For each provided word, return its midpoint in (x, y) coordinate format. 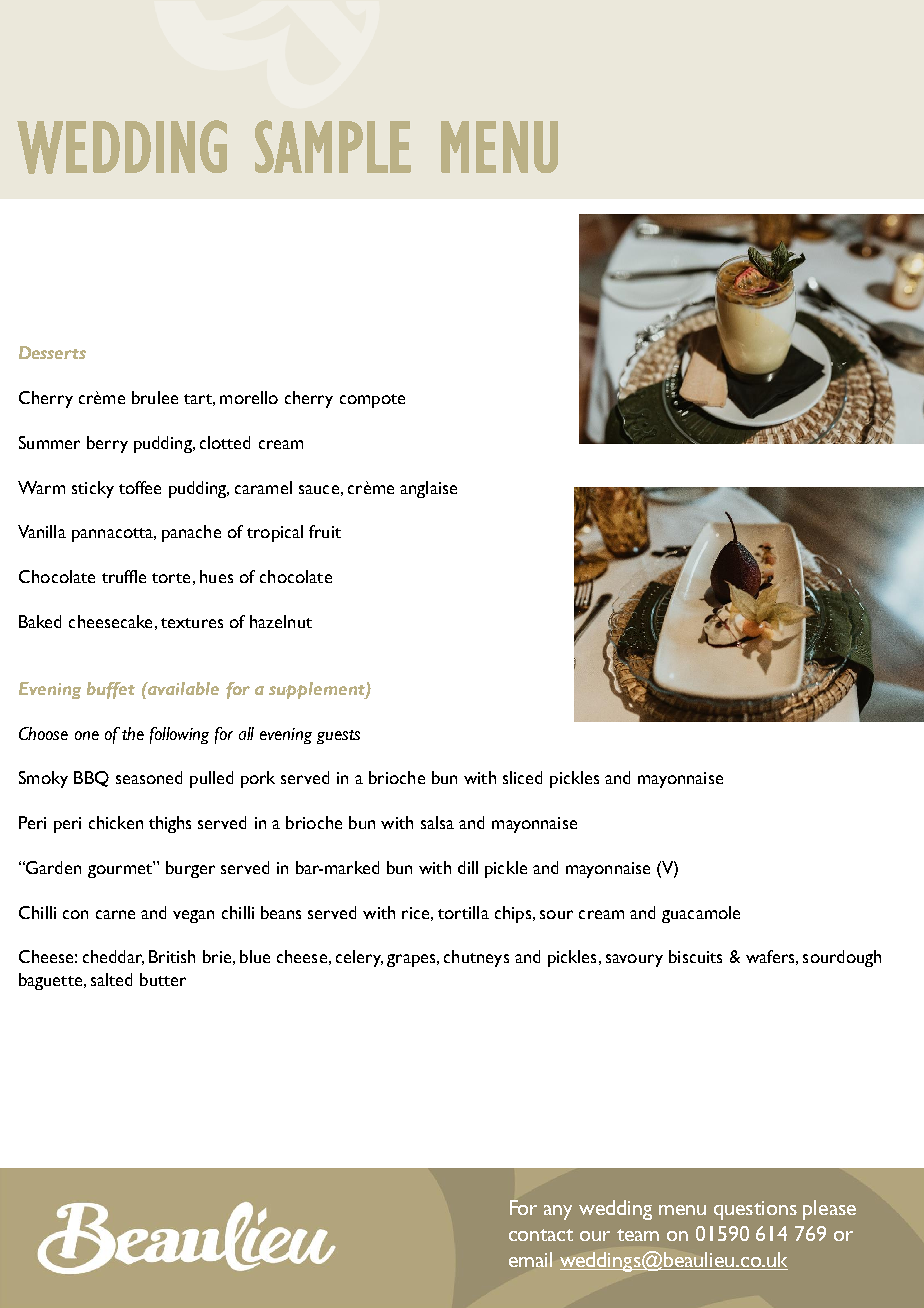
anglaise (428, 489)
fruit (325, 531)
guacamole (701, 914)
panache (191, 533)
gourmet (121, 869)
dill (468, 867)
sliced (522, 777)
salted (111, 979)
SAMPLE (333, 146)
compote (372, 401)
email (530, 1259)
